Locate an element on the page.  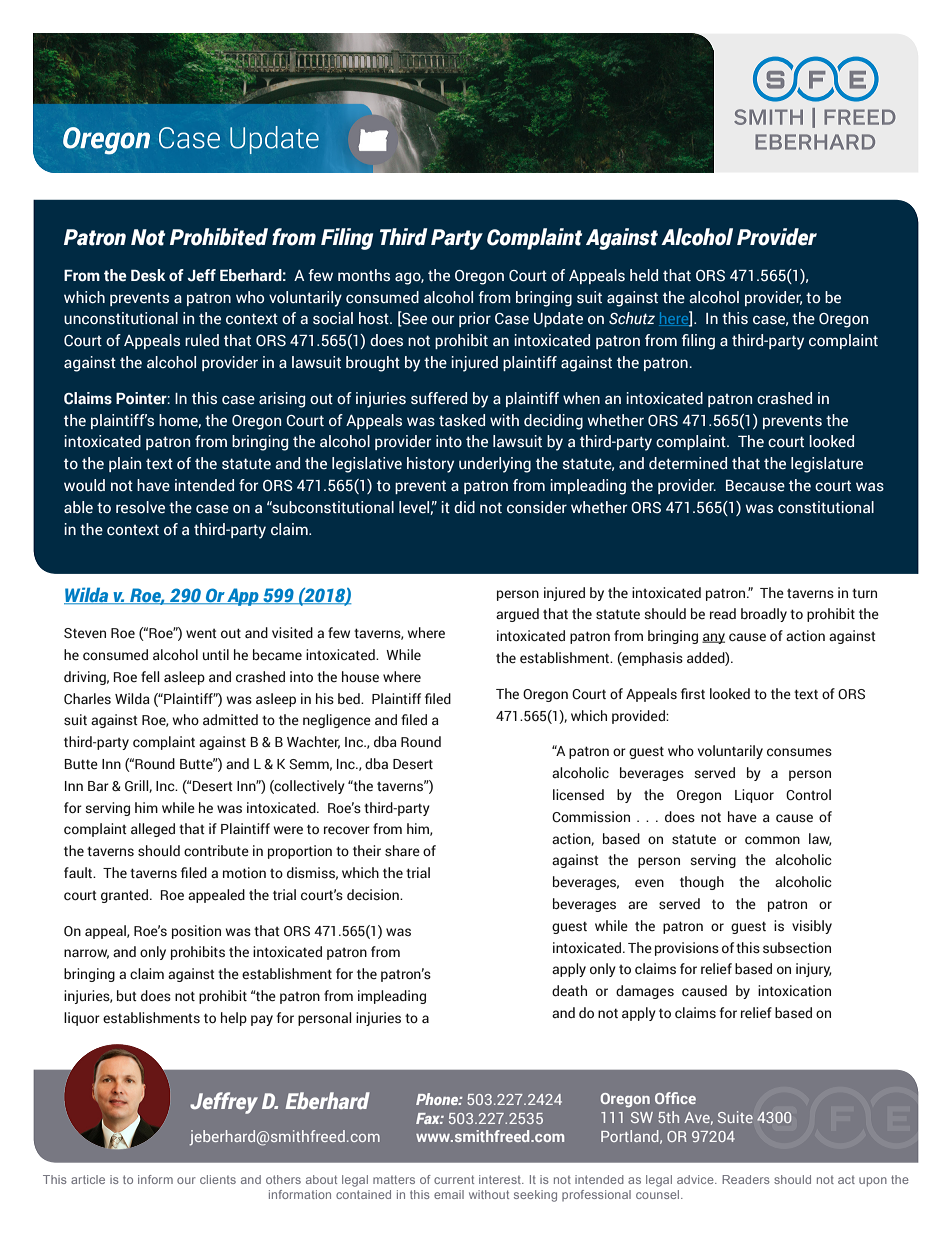
prior is located at coordinates (475, 319).
